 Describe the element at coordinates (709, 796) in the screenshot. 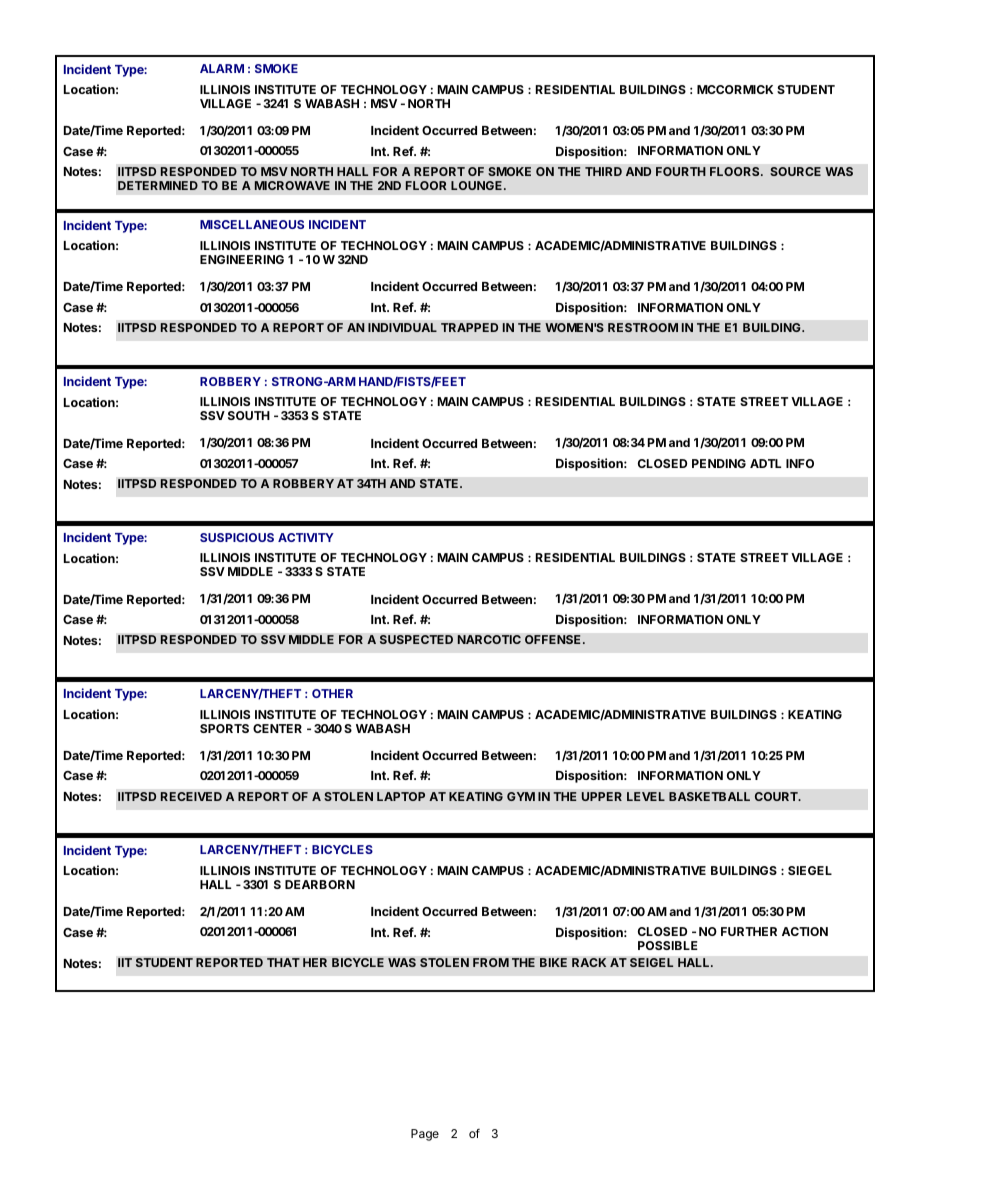

I see `BASKETBALL` at that location.
